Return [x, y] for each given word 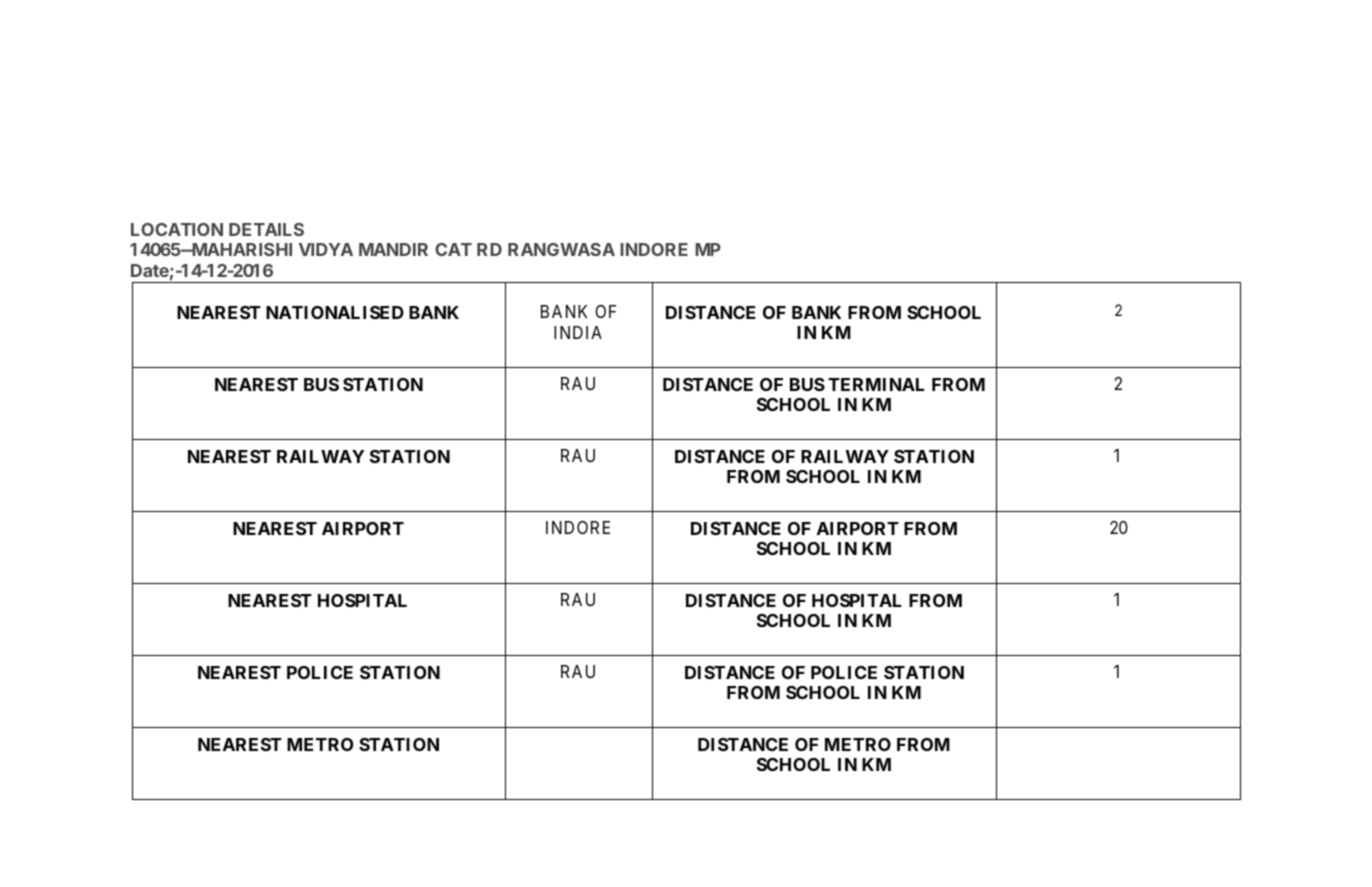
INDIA [578, 332]
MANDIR [393, 249]
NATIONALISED [335, 312]
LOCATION [177, 229]
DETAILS [266, 229]
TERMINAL [876, 384]
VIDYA [326, 249]
